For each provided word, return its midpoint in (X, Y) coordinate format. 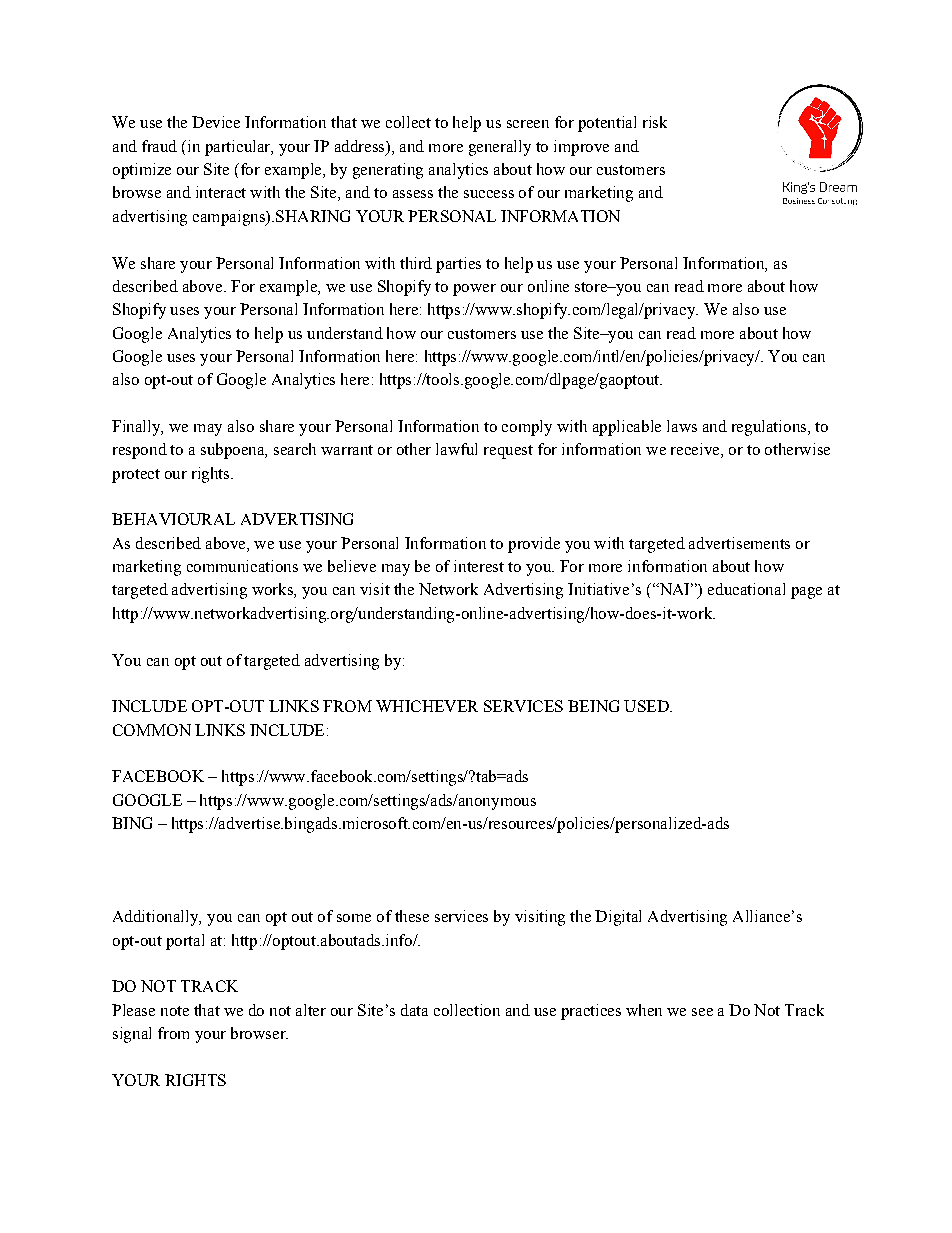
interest (479, 566)
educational (746, 589)
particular (239, 148)
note (175, 1011)
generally (500, 148)
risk (655, 122)
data (414, 1010)
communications (242, 566)
